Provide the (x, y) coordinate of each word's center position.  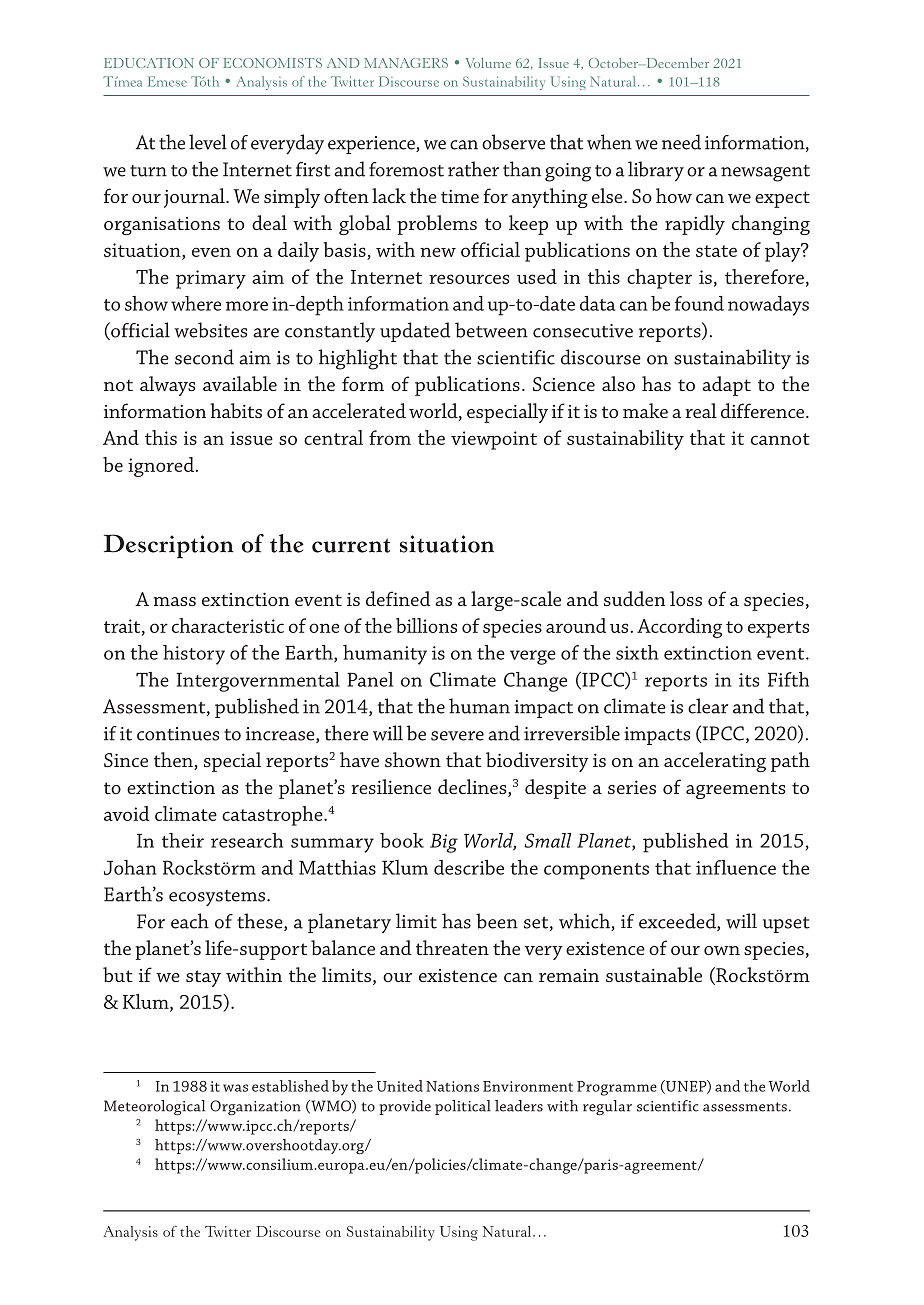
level (208, 142)
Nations (452, 1086)
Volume (488, 63)
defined (398, 598)
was (235, 1088)
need (681, 142)
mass (174, 601)
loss (686, 598)
